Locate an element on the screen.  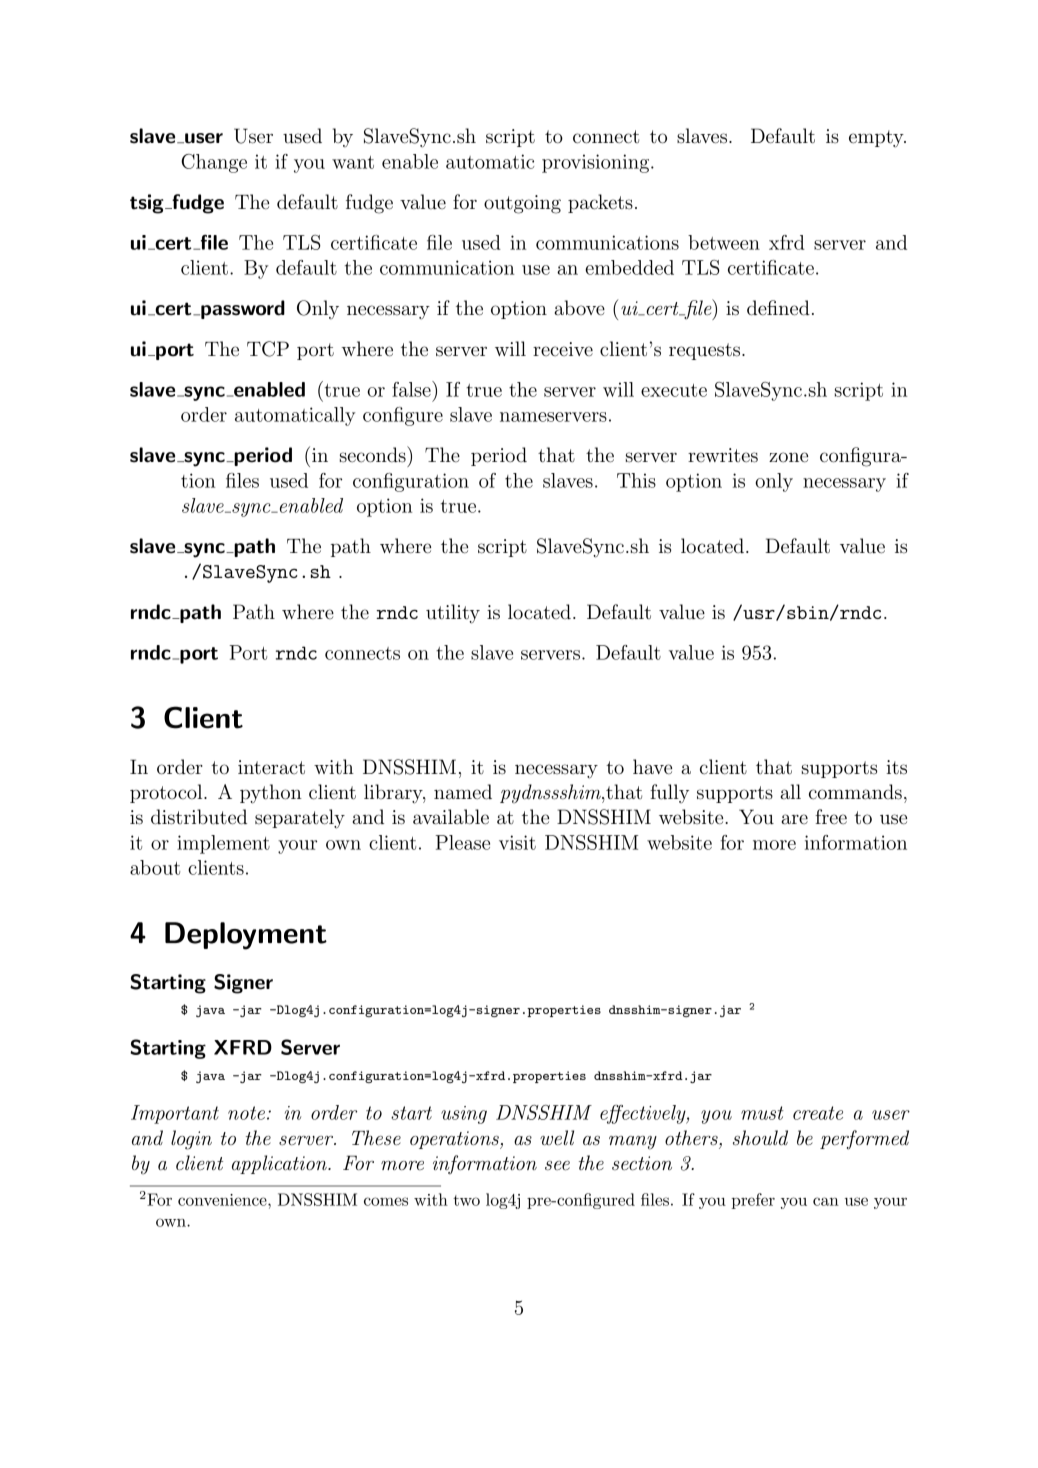
Change is located at coordinates (214, 163).
